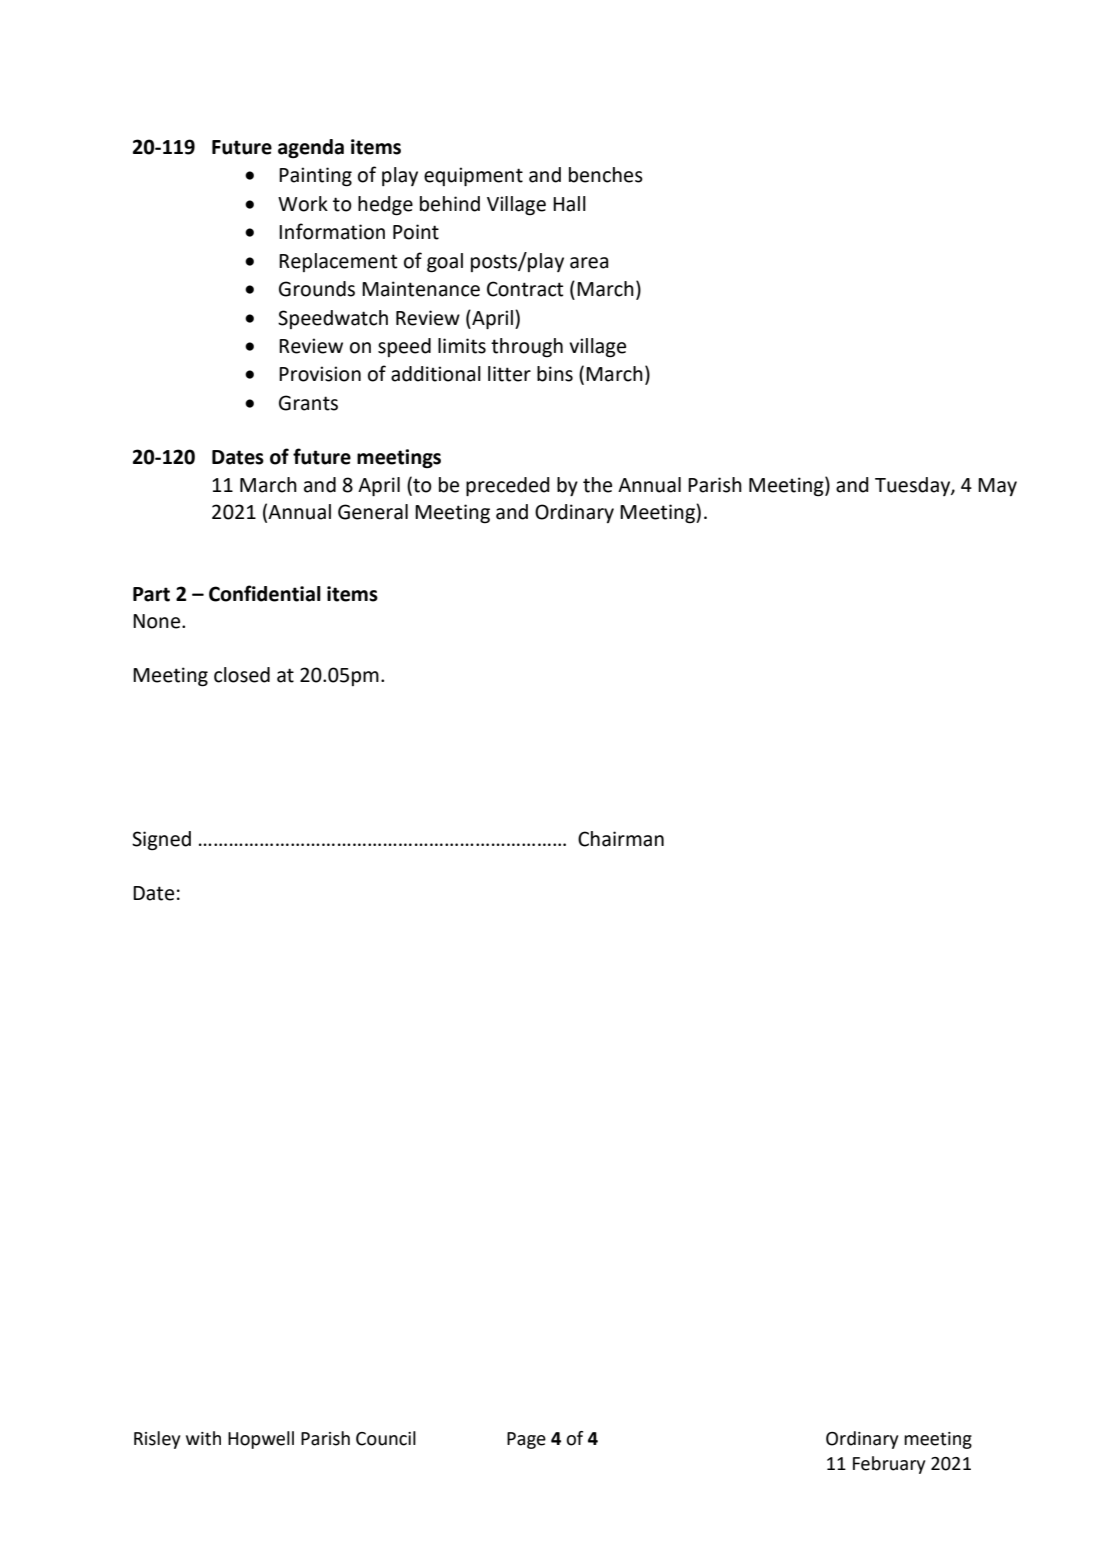  I want to click on the, so click(597, 485).
